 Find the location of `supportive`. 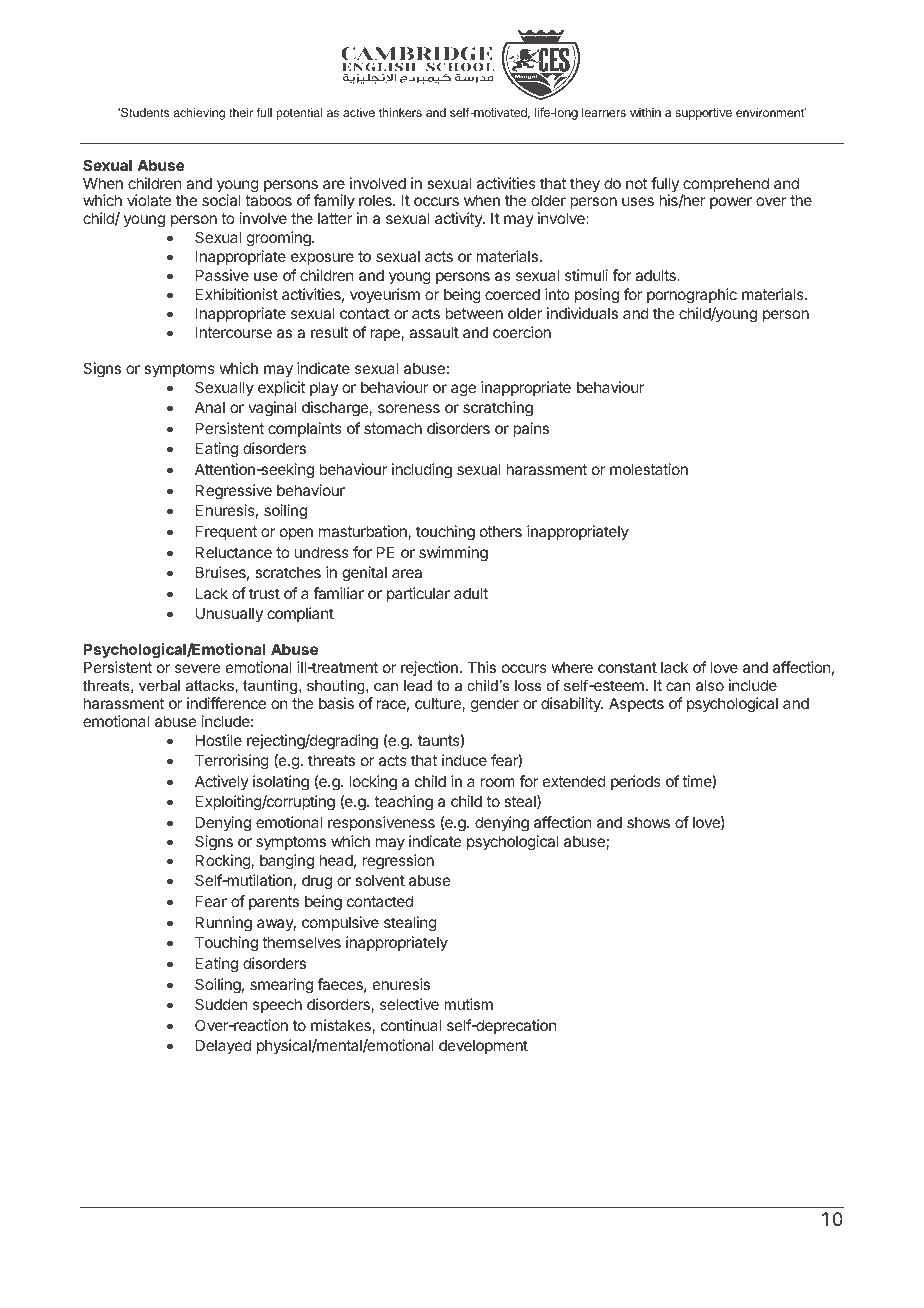

supportive is located at coordinates (703, 113).
